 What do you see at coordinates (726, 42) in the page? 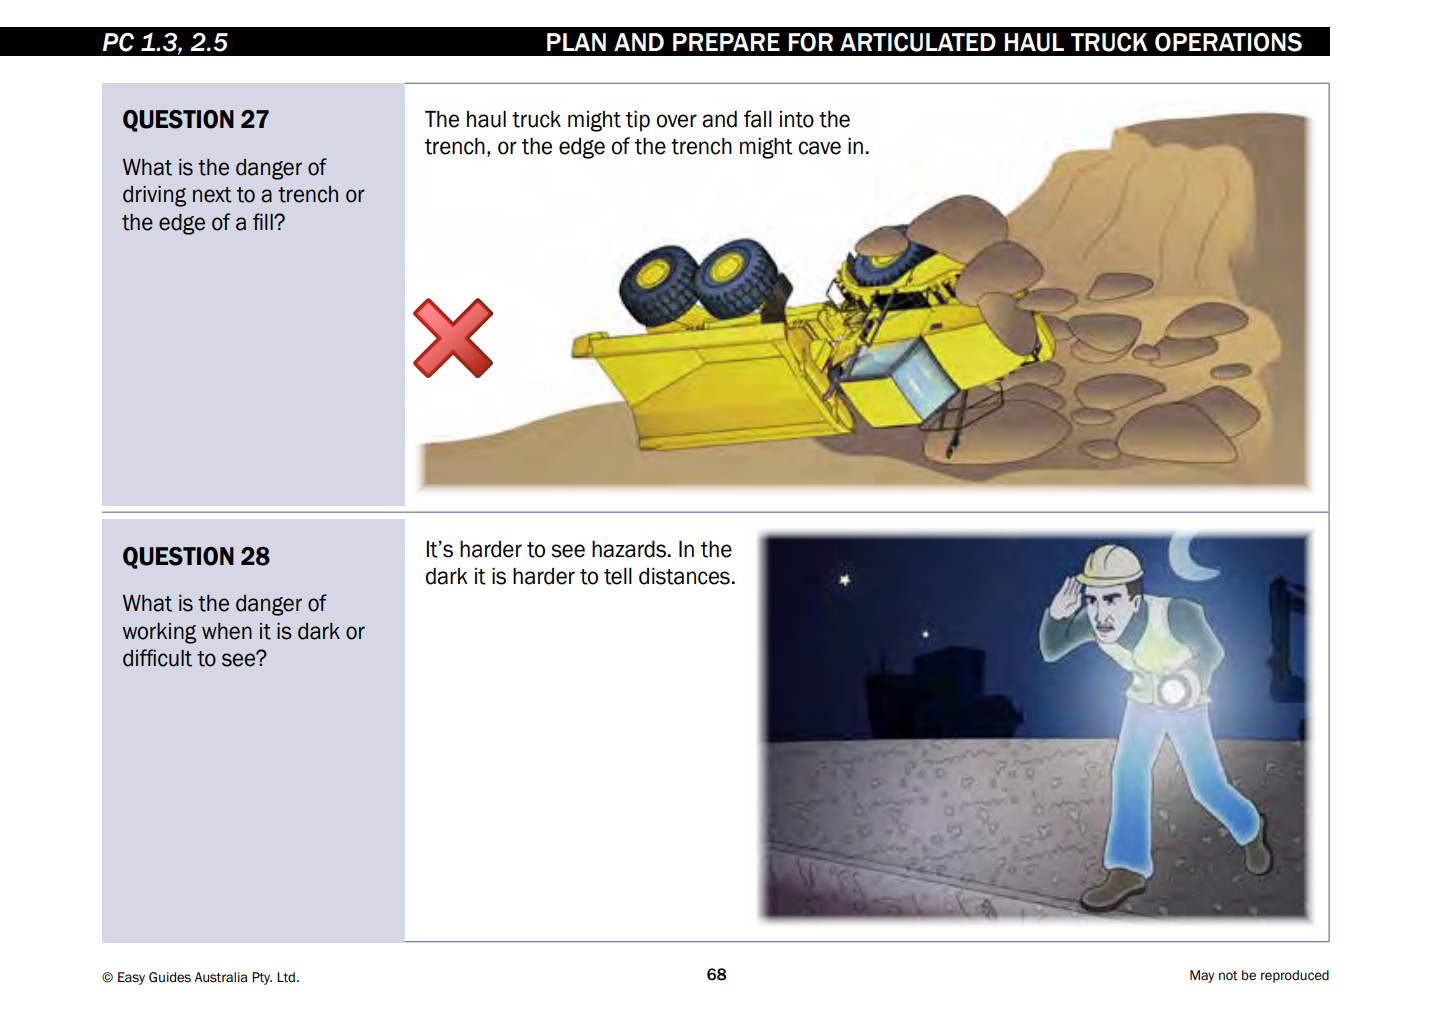
I see `PREPARE` at bounding box center [726, 42].
